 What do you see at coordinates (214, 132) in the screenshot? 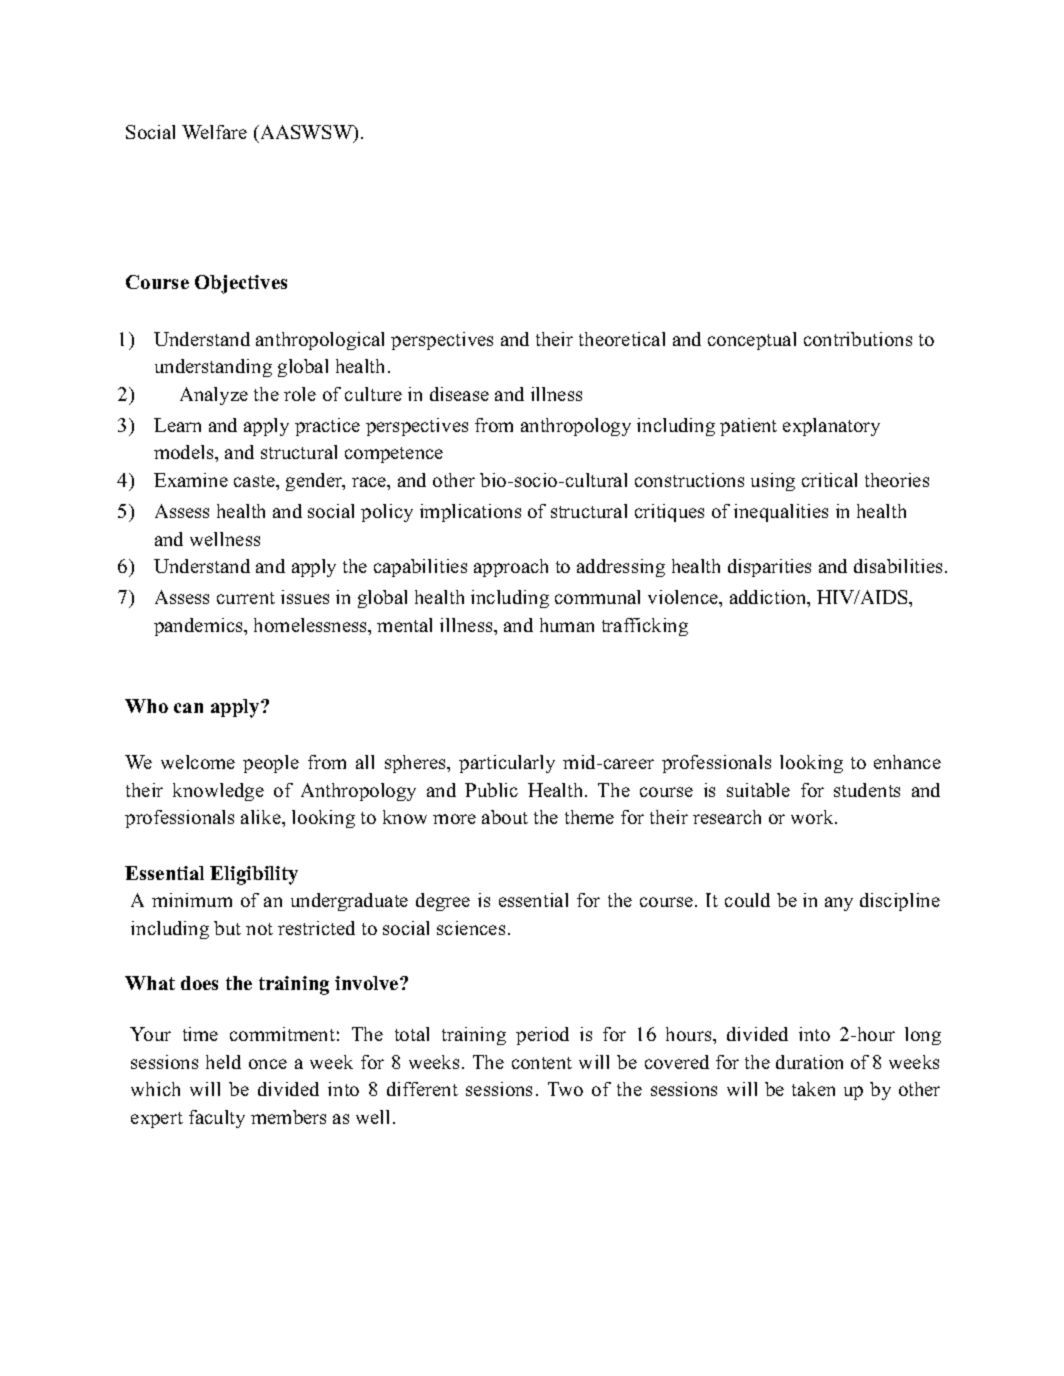
I see `Welfare` at bounding box center [214, 132].
